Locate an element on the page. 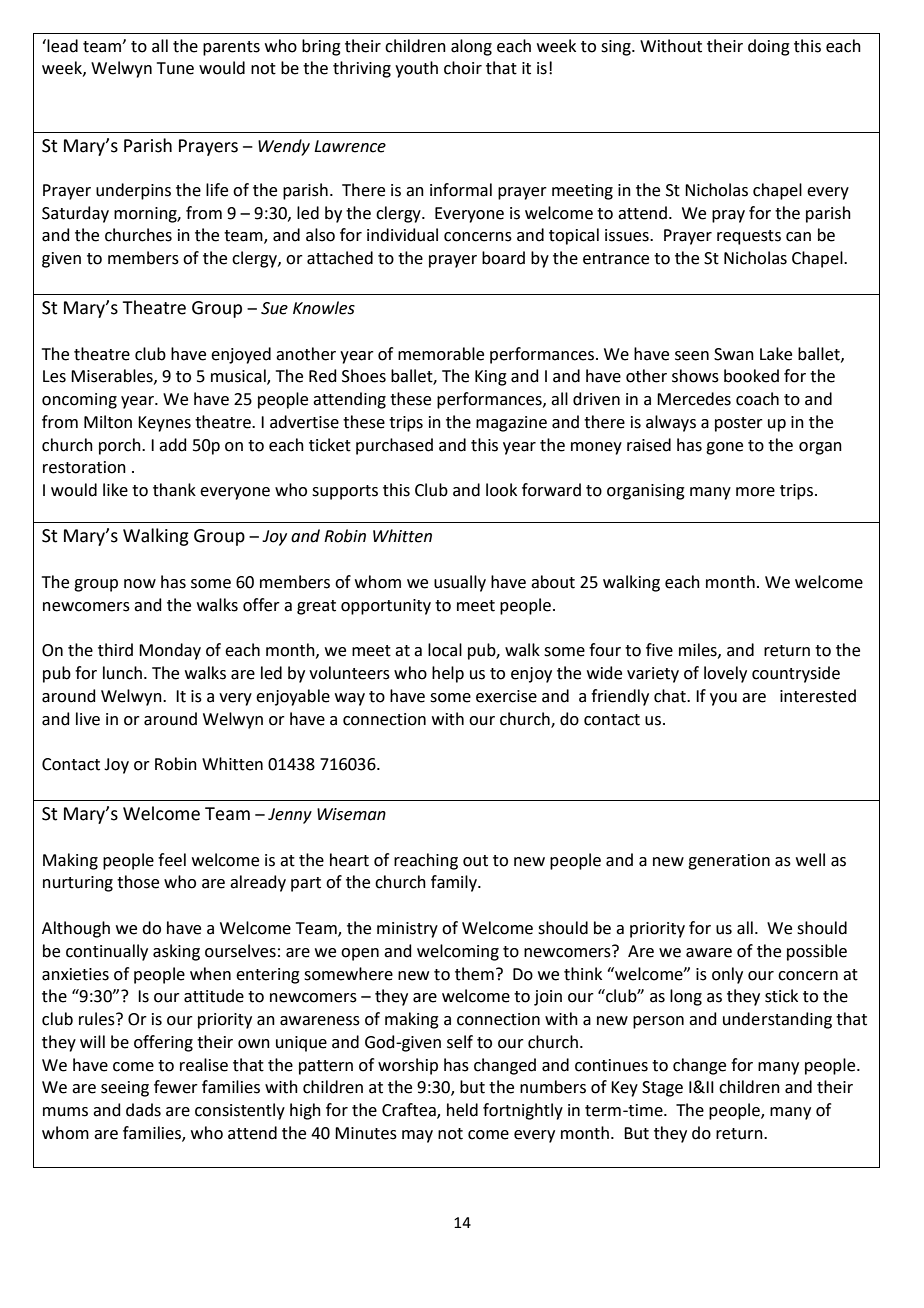 The height and width of the image is (1308, 924). youth is located at coordinates (416, 69).
